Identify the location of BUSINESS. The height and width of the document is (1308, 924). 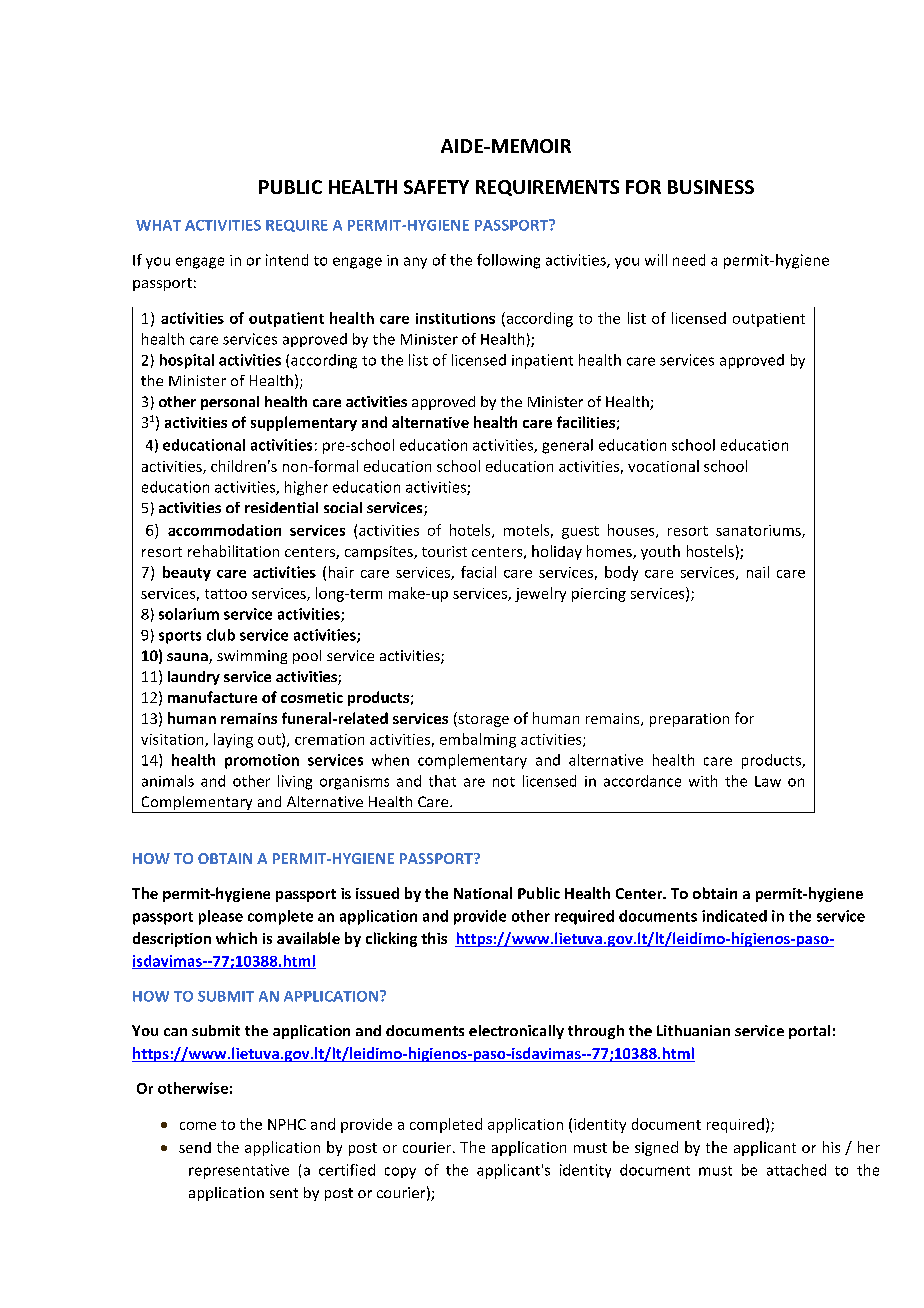
(711, 187).
